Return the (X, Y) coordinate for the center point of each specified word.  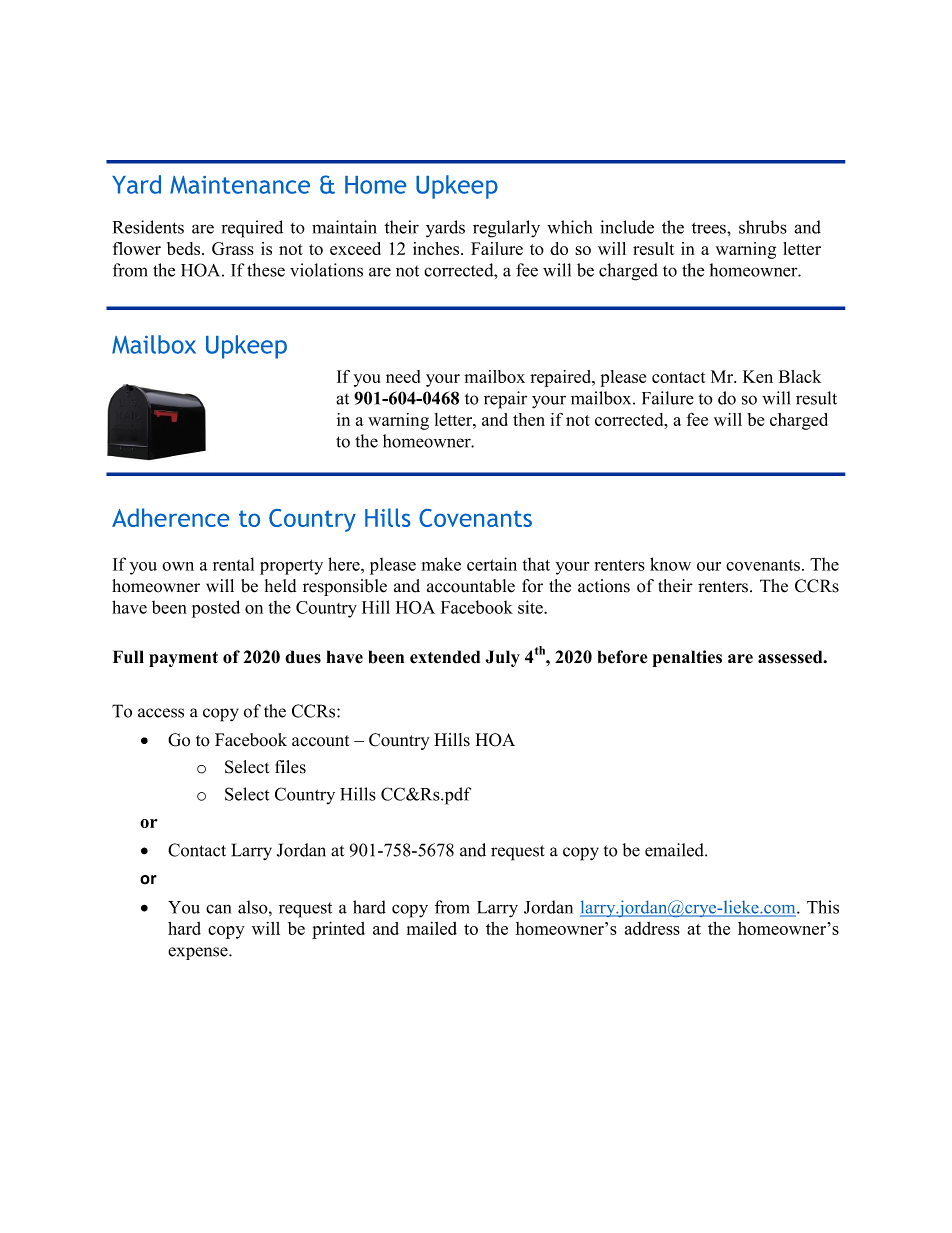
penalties (687, 658)
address (652, 928)
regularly (506, 229)
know (670, 564)
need (403, 376)
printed (338, 930)
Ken (758, 376)
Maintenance (240, 185)
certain (492, 564)
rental (233, 564)
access (161, 713)
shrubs (763, 227)
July (503, 658)
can (218, 909)
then (529, 419)
